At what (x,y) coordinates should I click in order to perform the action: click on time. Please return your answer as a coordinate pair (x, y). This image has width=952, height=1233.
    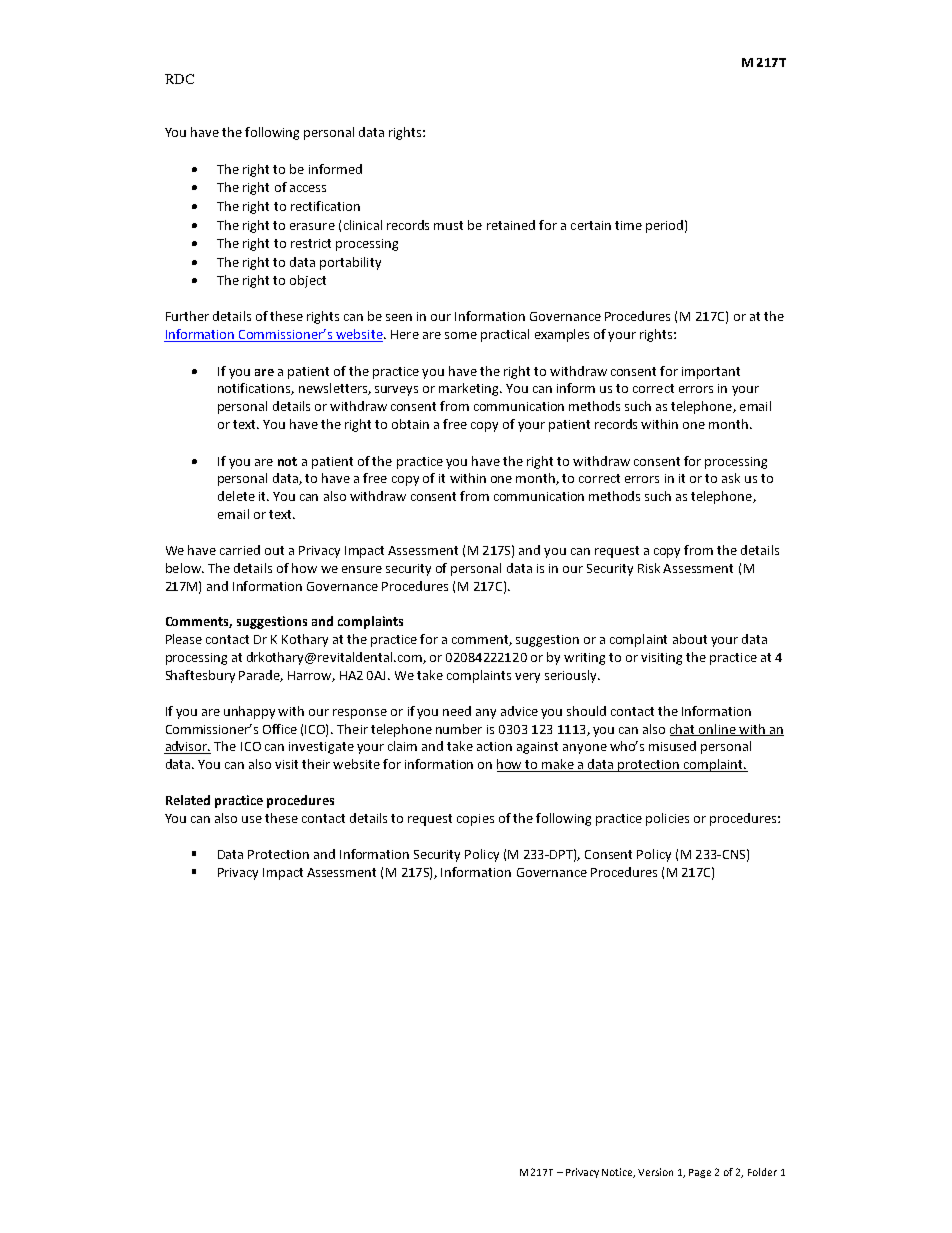
    Looking at the image, I should click on (628, 225).
